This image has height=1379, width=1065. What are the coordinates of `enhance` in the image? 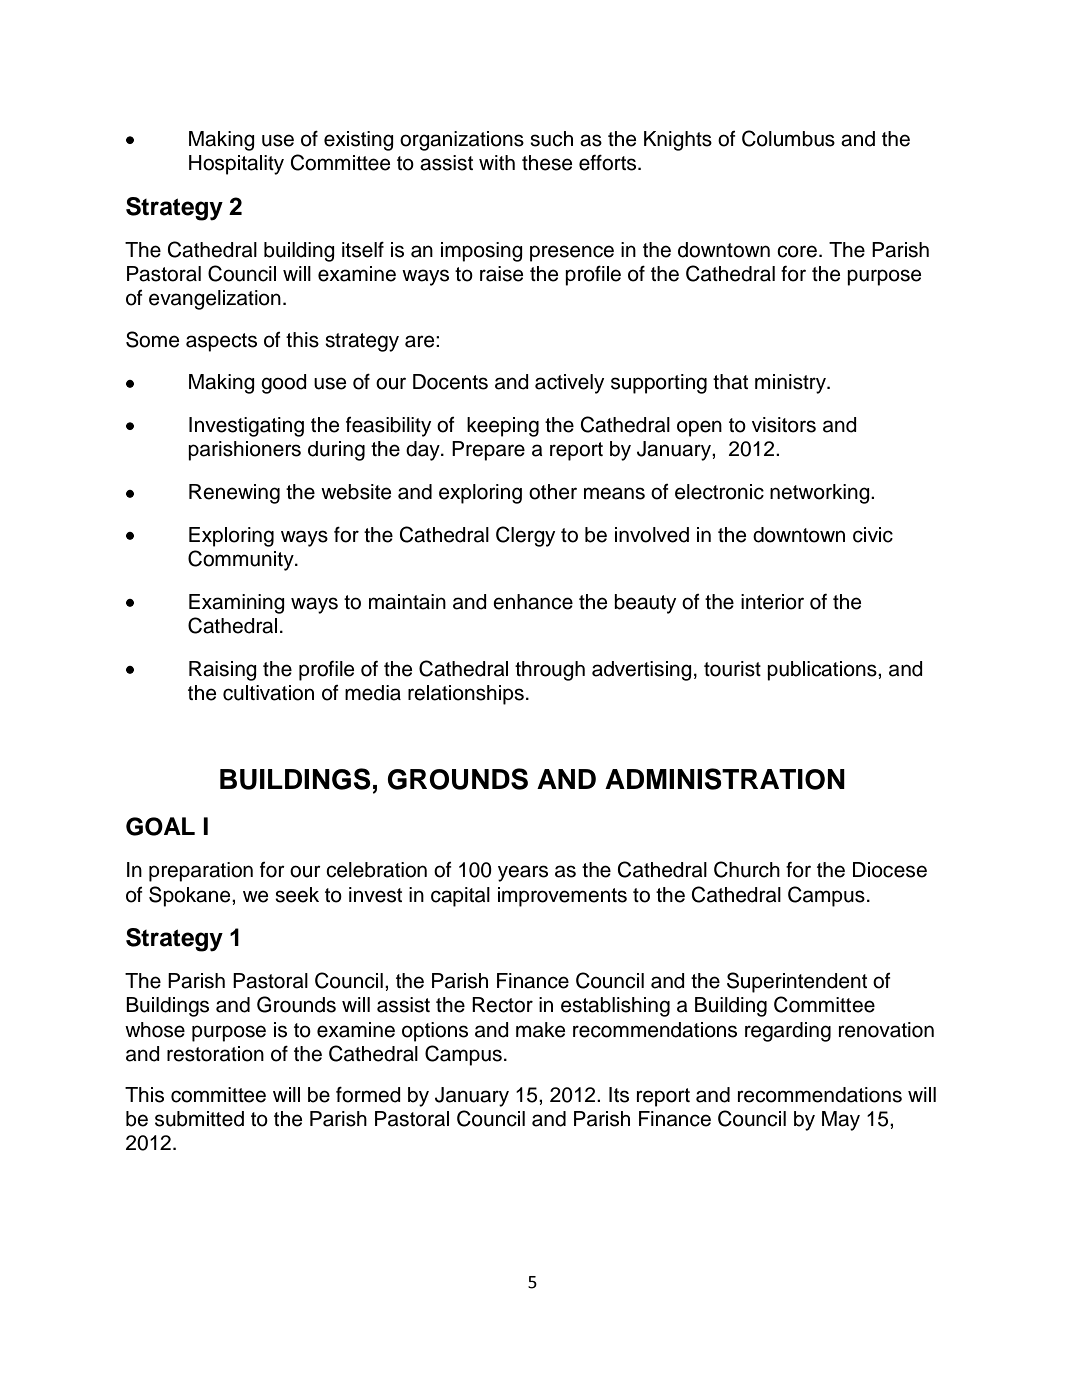 It's located at (533, 602).
